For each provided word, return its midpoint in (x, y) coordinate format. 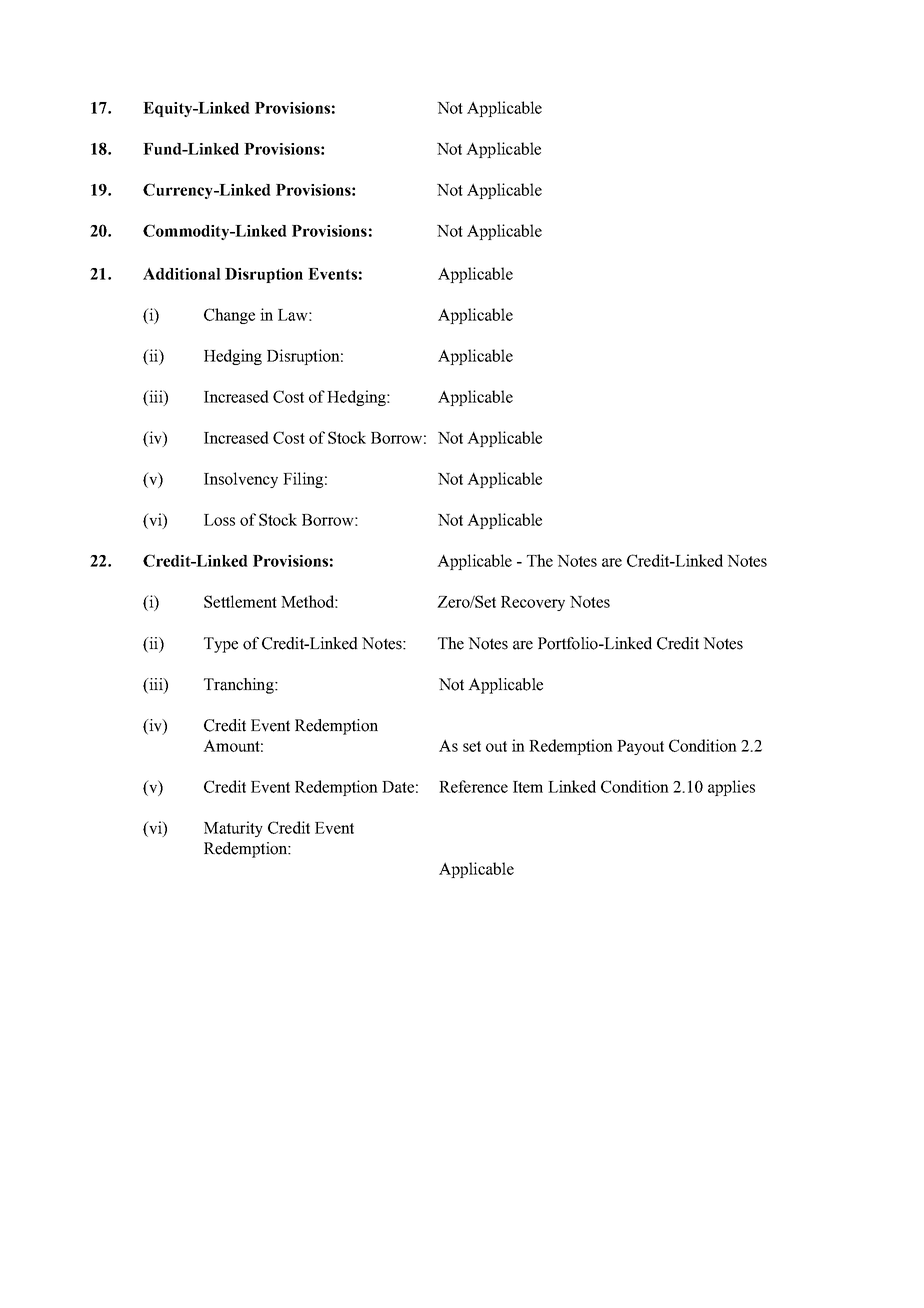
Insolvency (241, 480)
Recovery (533, 603)
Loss (219, 520)
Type (221, 645)
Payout (640, 747)
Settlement (240, 601)
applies (731, 788)
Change (229, 316)
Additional (182, 273)
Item (528, 787)
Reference (473, 786)
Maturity (233, 829)
